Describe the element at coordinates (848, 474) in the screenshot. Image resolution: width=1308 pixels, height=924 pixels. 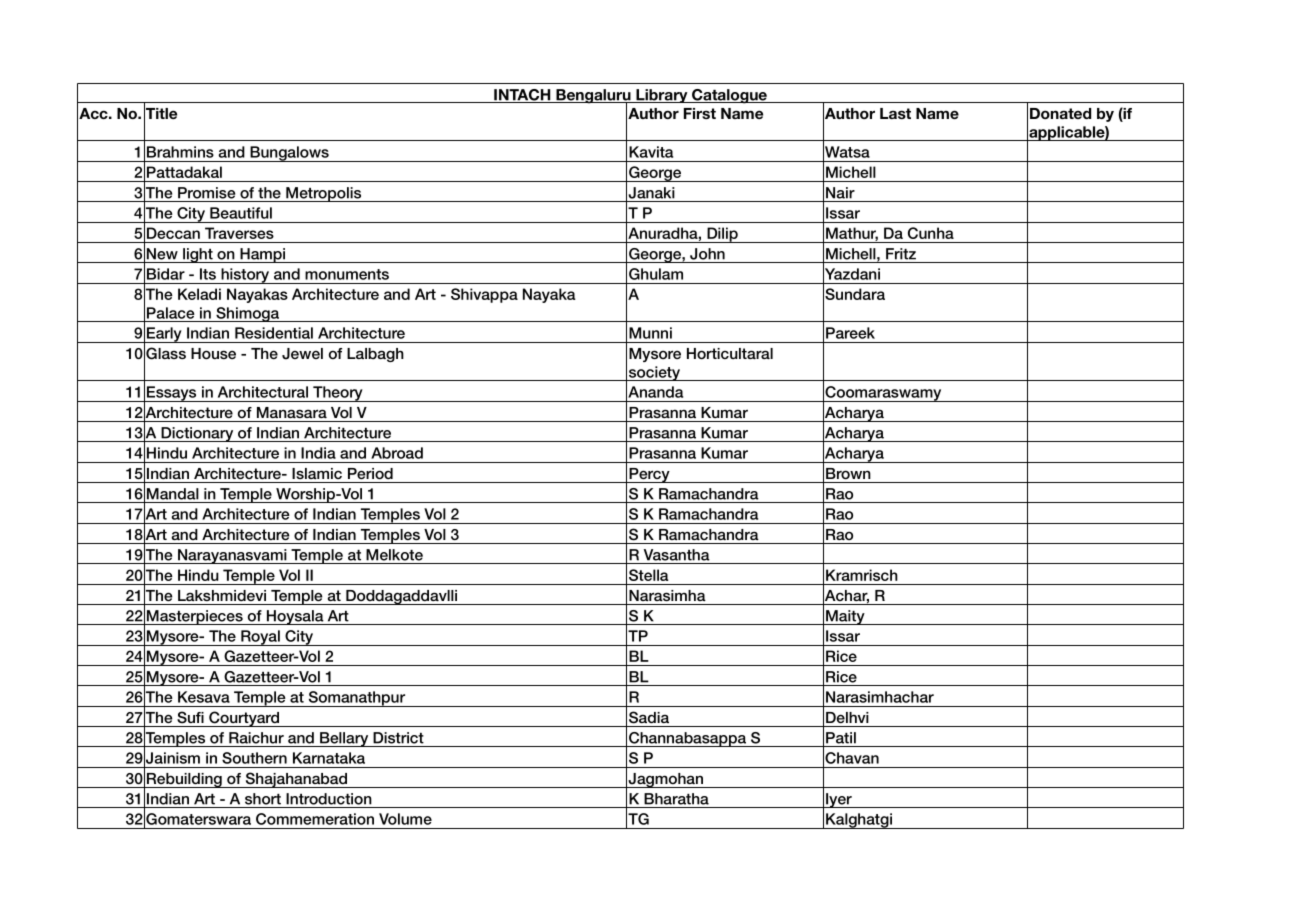
I see `Brown` at that location.
